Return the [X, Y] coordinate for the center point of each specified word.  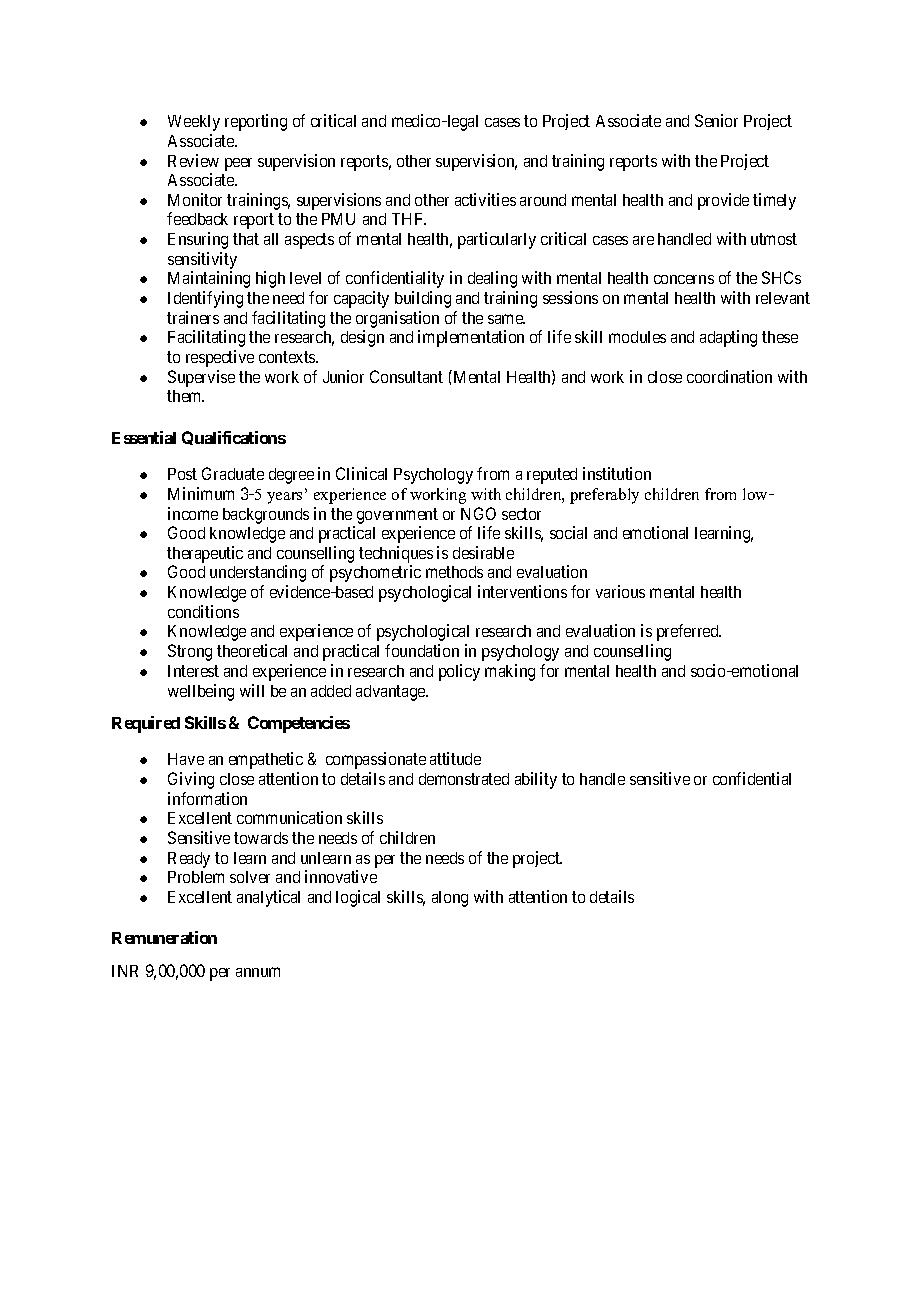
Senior [716, 120]
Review [193, 160]
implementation [471, 338]
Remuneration [164, 937]
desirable [483, 552]
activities [485, 199]
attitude [455, 758]
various [620, 591]
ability [536, 780]
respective [220, 358]
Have [186, 759]
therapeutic [205, 556]
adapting [728, 338]
